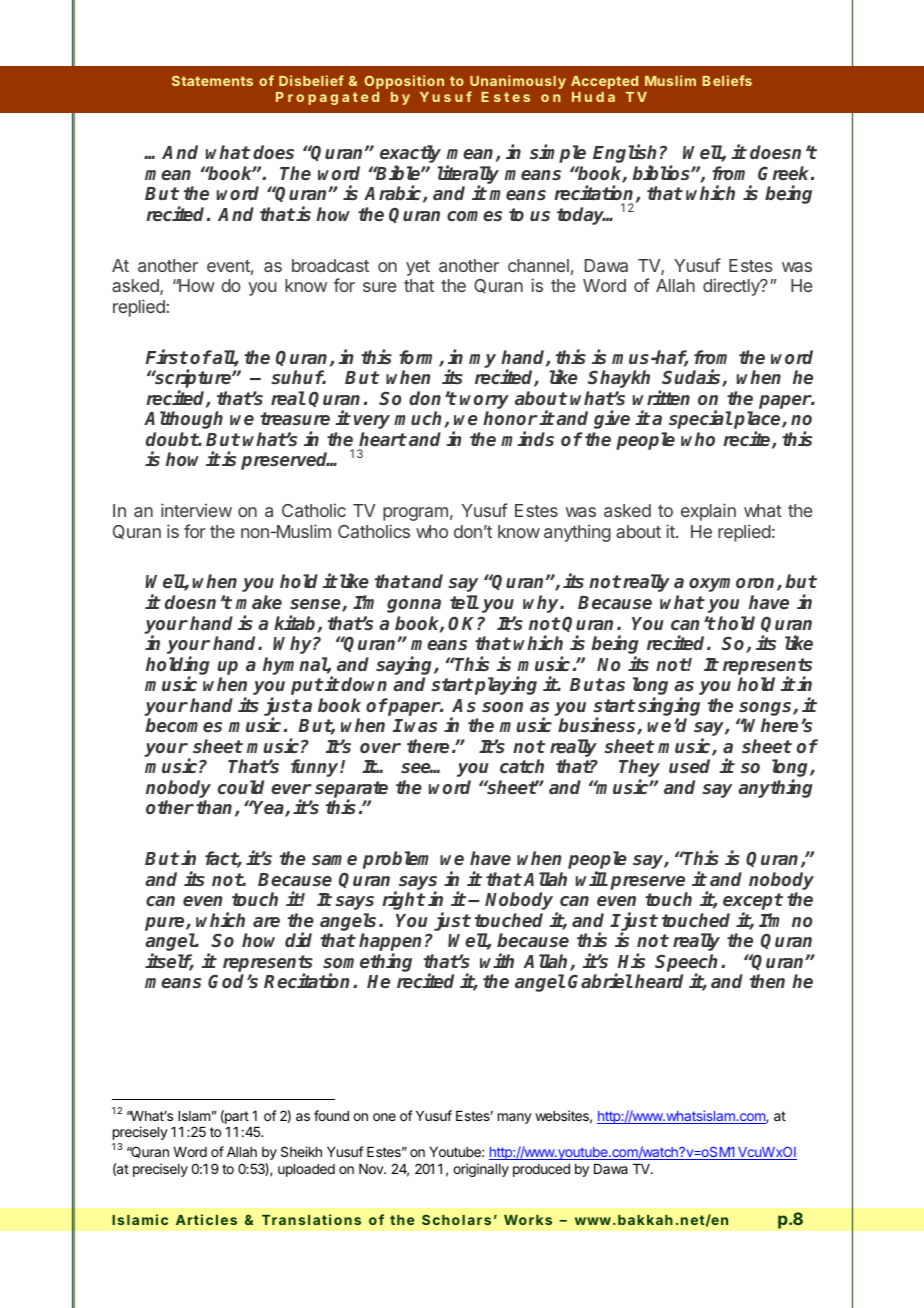 Image resolution: width=924 pixels, height=1308 pixels. I want to click on singing, so click(669, 706).
